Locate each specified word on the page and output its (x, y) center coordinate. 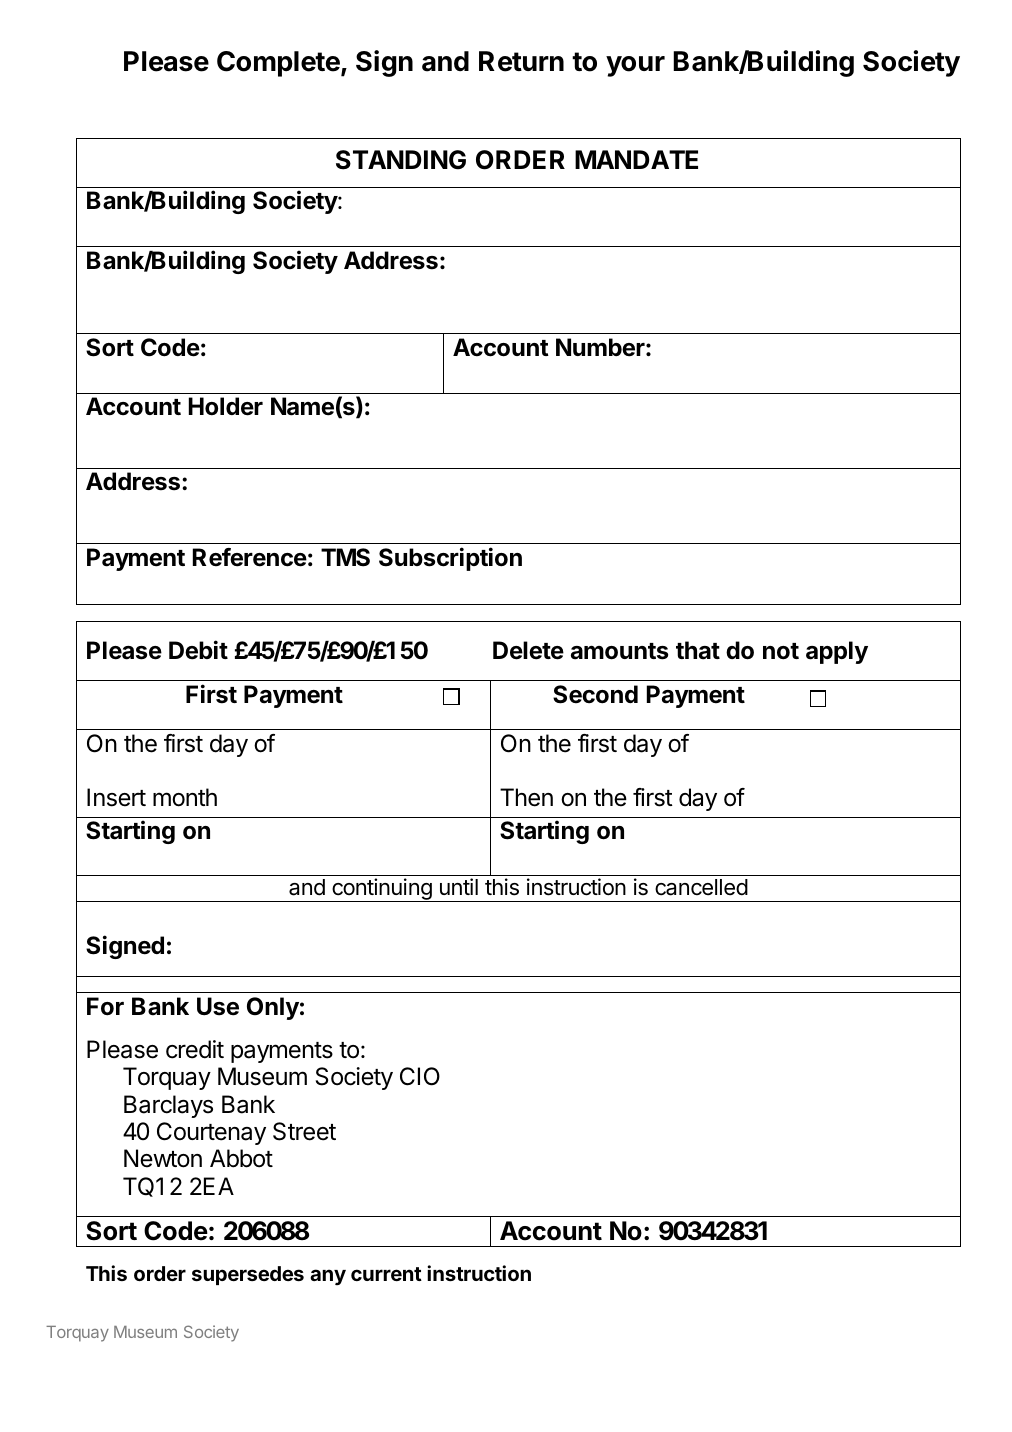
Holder (226, 406)
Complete (279, 64)
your (635, 66)
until (459, 886)
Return (521, 61)
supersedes (248, 1275)
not (781, 651)
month (185, 797)
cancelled (701, 887)
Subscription (450, 559)
